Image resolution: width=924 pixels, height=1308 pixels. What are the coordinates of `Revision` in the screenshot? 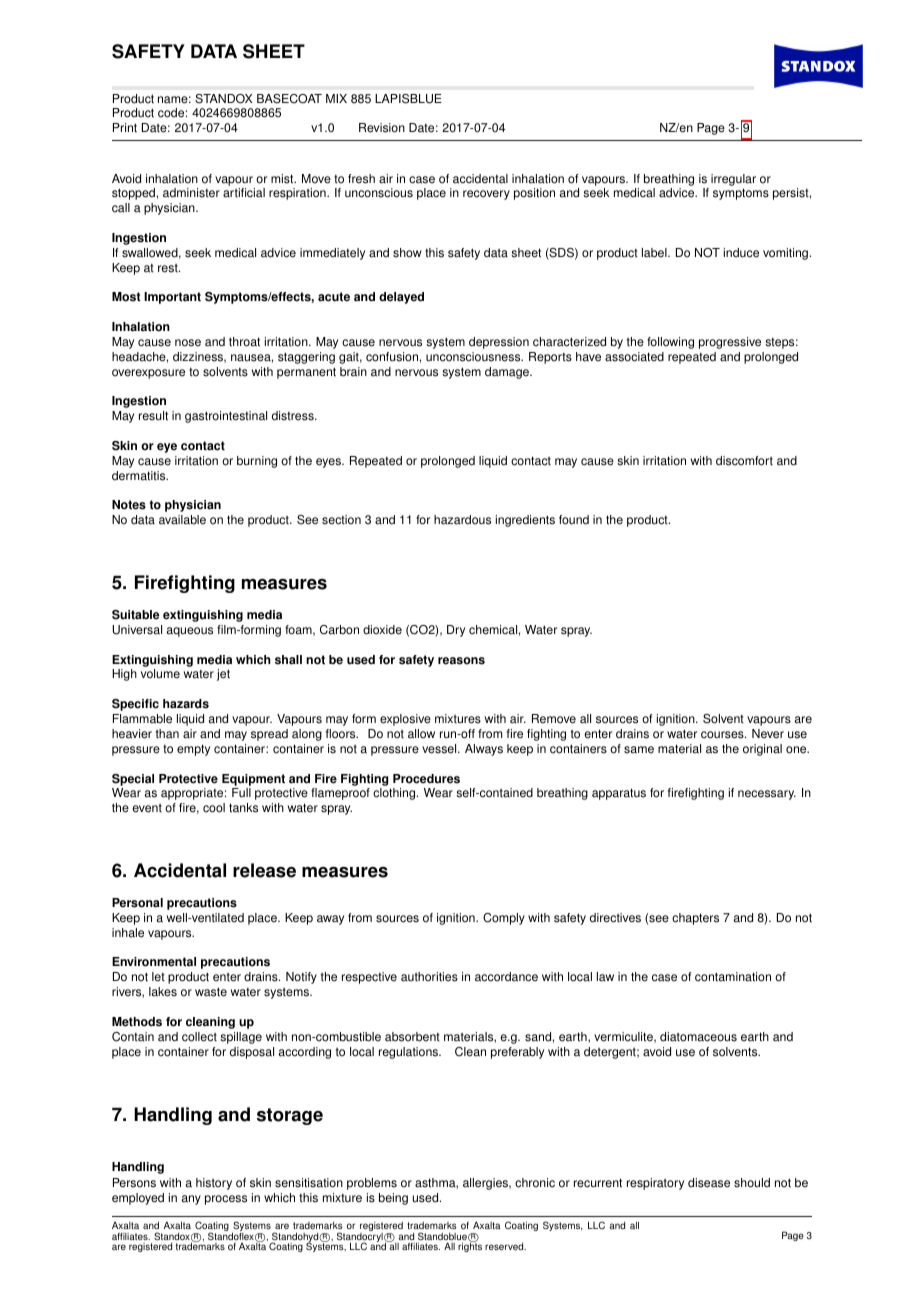 It's located at (382, 128).
